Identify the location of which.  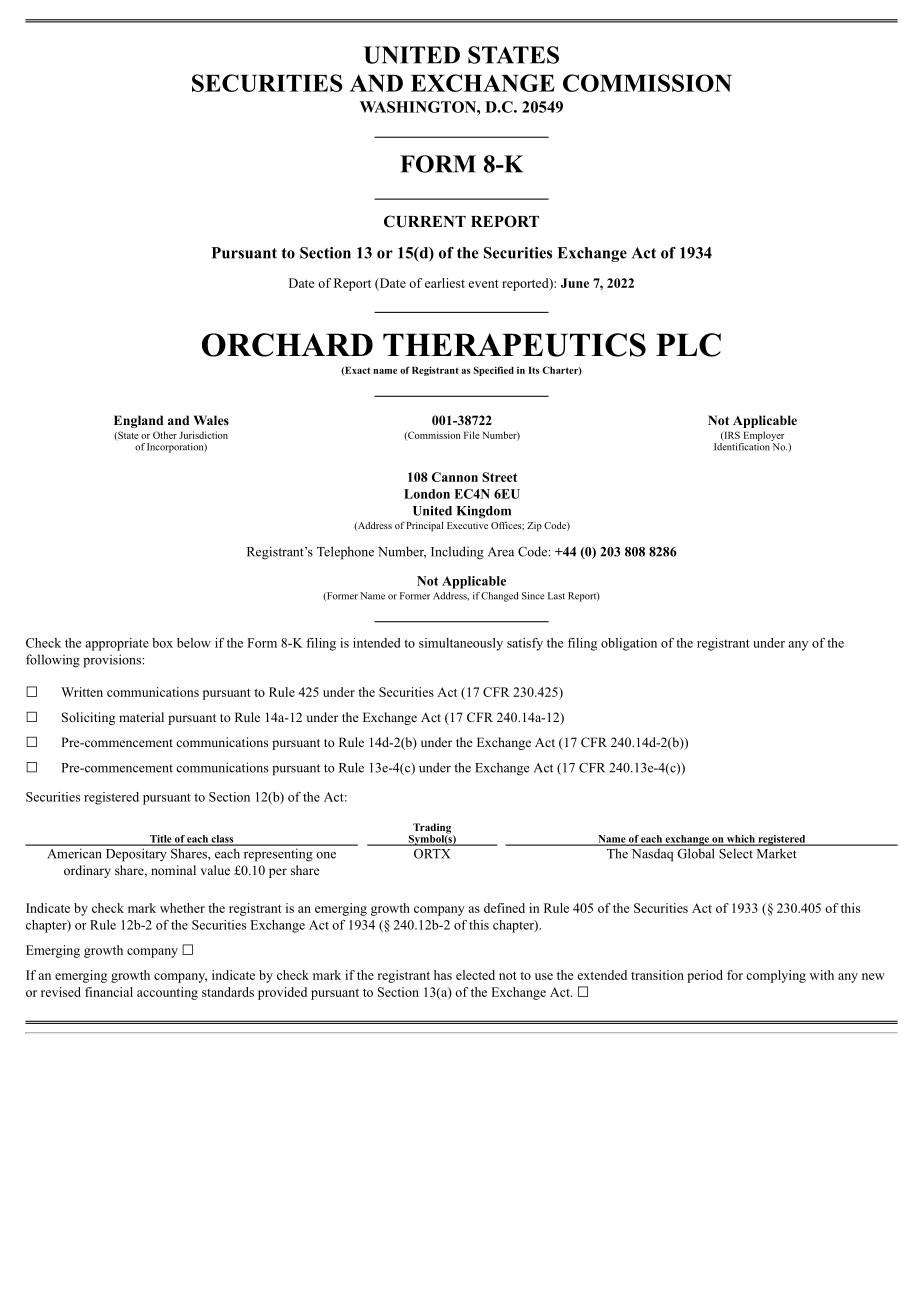
(741, 840).
